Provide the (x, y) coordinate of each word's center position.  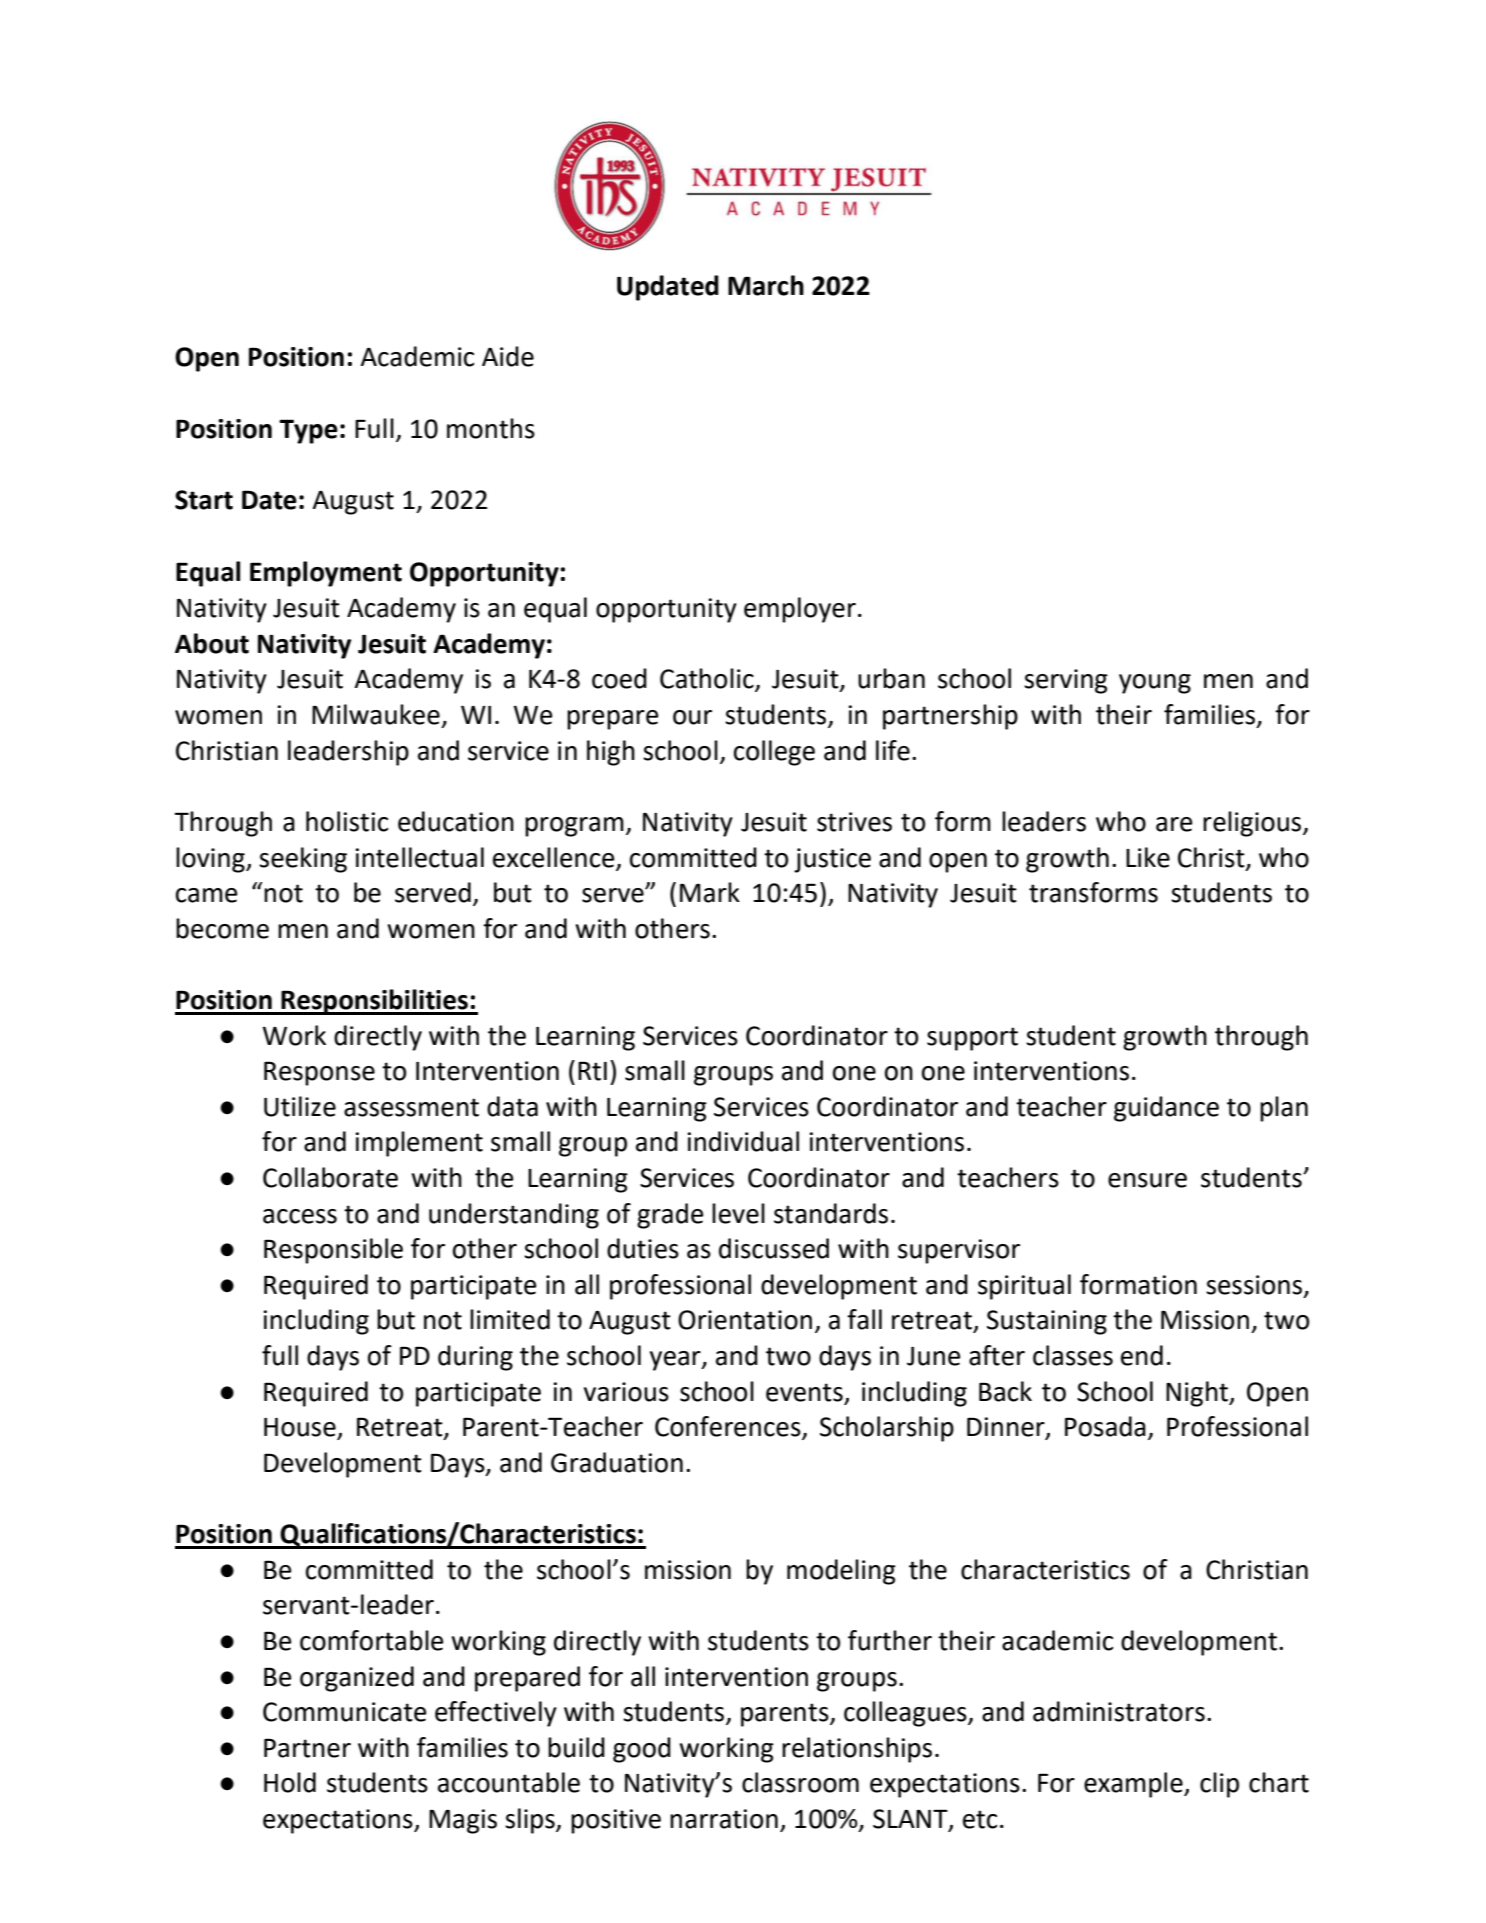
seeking (303, 860)
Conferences (729, 1427)
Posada (1105, 1426)
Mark (710, 892)
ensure (1147, 1180)
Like (1148, 857)
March (766, 285)
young (1155, 684)
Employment (326, 574)
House (301, 1428)
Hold (290, 1782)
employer (800, 610)
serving (1066, 681)
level (738, 1213)
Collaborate (330, 1177)
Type (308, 431)
